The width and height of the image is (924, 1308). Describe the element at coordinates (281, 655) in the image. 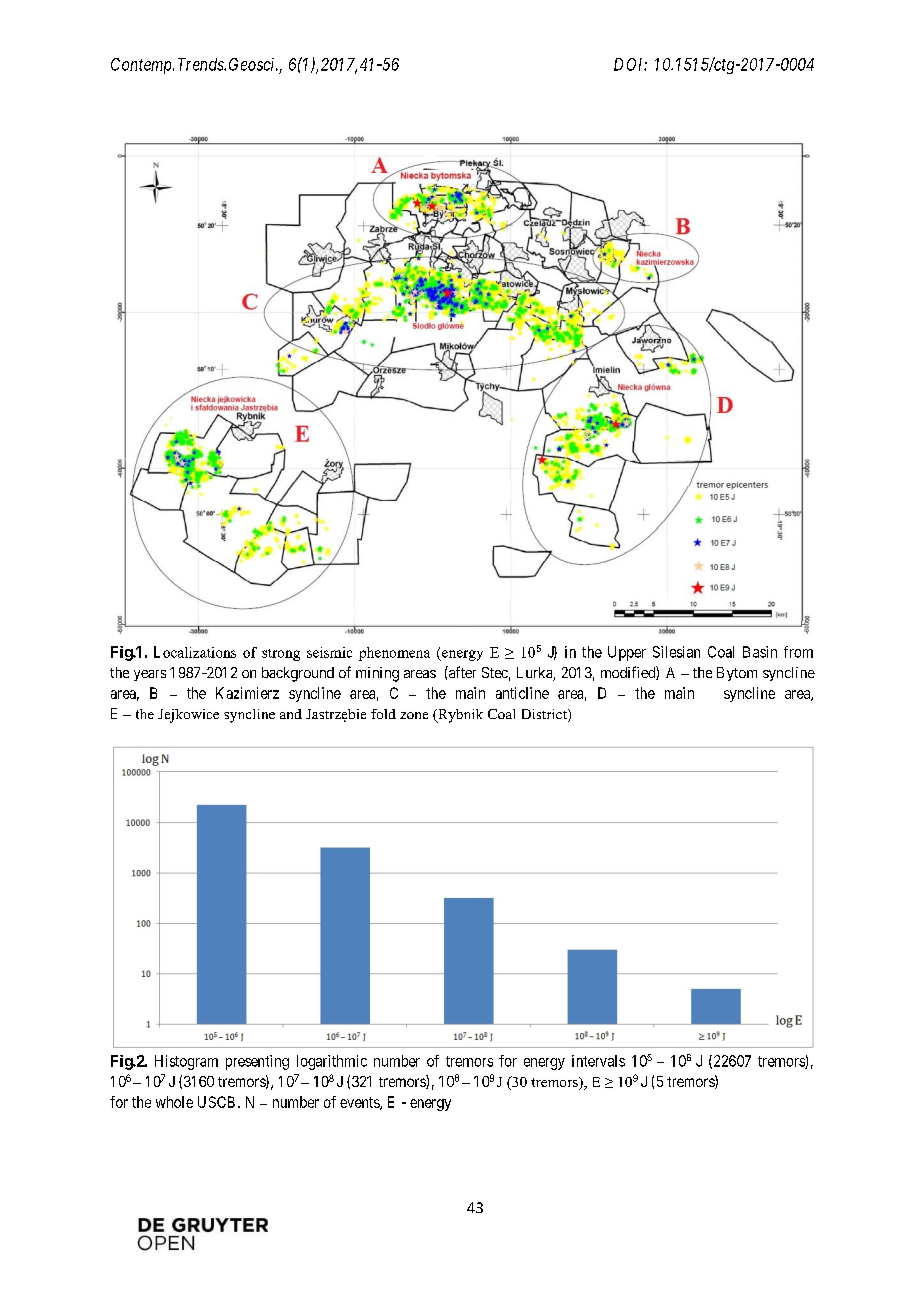

I see `strong` at that location.
